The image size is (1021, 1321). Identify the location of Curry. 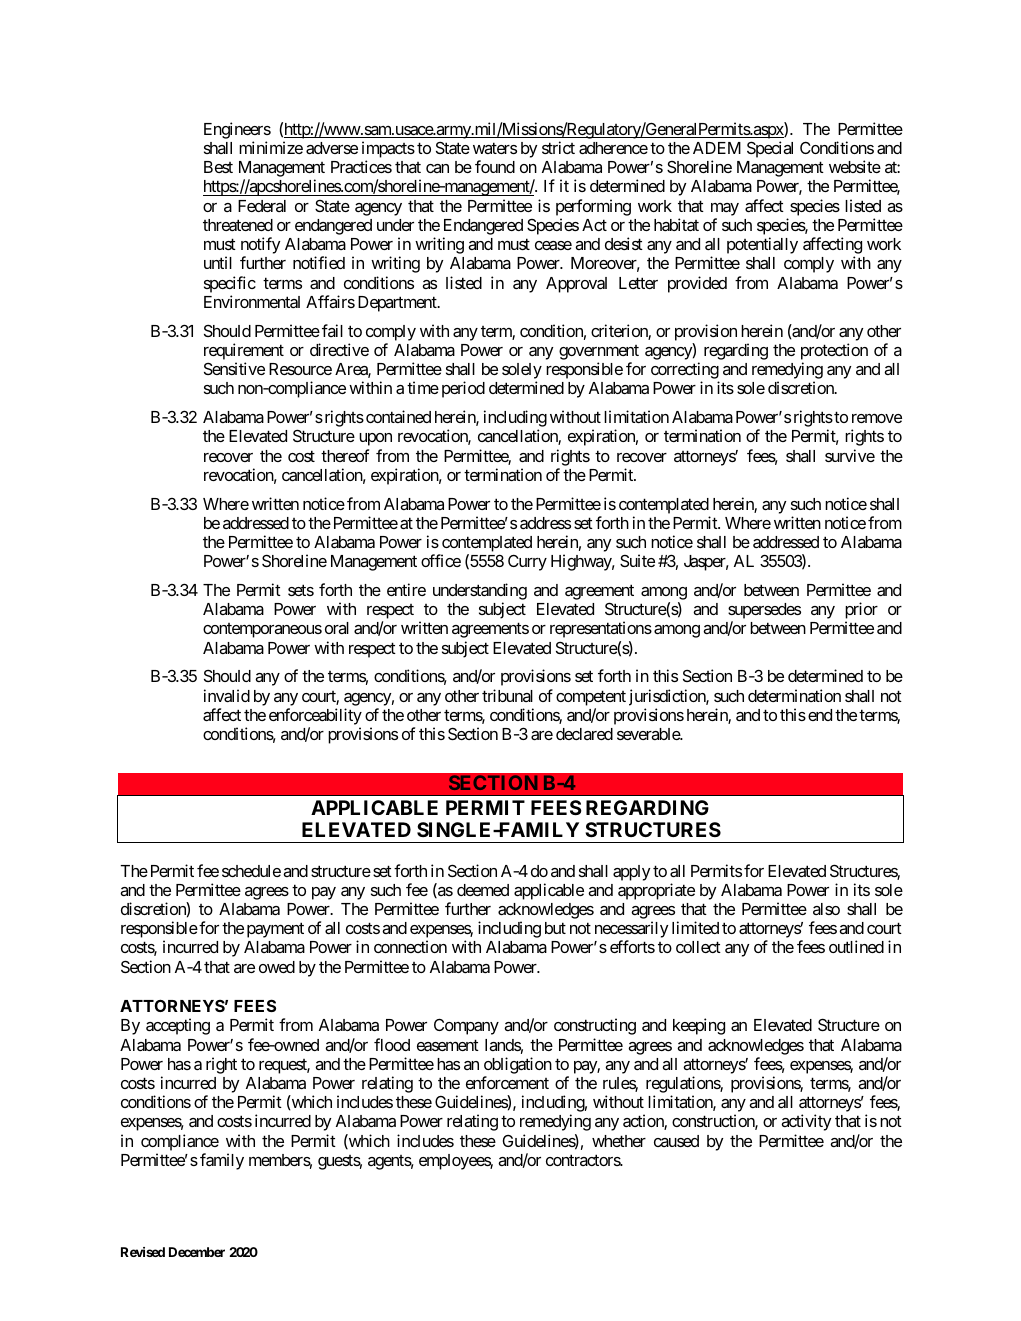
(527, 562).
